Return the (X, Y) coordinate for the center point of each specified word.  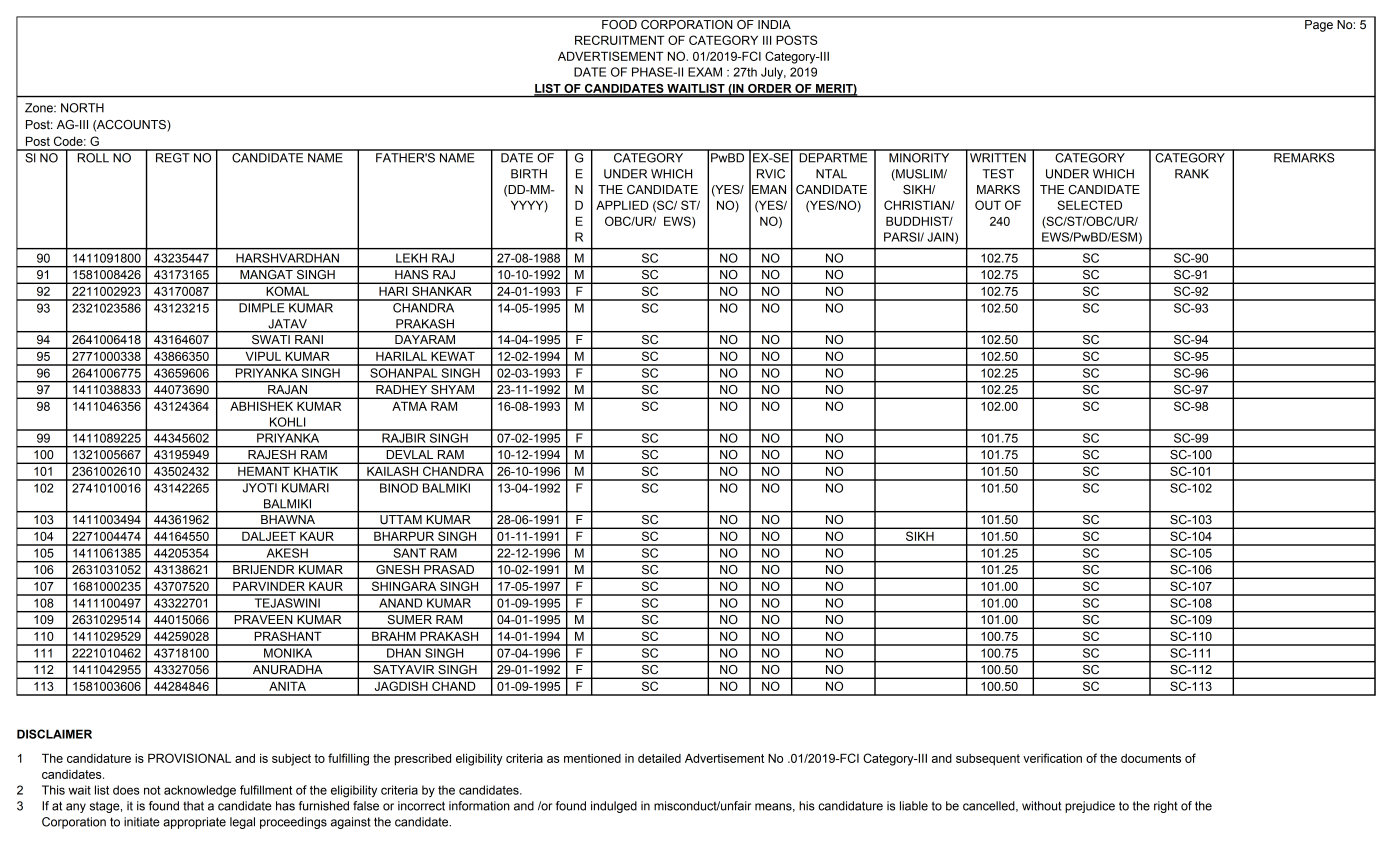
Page (1319, 26)
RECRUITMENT (620, 40)
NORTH (82, 108)
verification (1052, 758)
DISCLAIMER (54, 734)
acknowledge (200, 791)
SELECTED (1089, 205)
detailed (659, 758)
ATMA (410, 406)
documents (1151, 758)
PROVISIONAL (189, 758)
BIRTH (529, 174)
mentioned (592, 758)
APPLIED (622, 205)
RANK (1192, 174)
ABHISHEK (262, 406)
